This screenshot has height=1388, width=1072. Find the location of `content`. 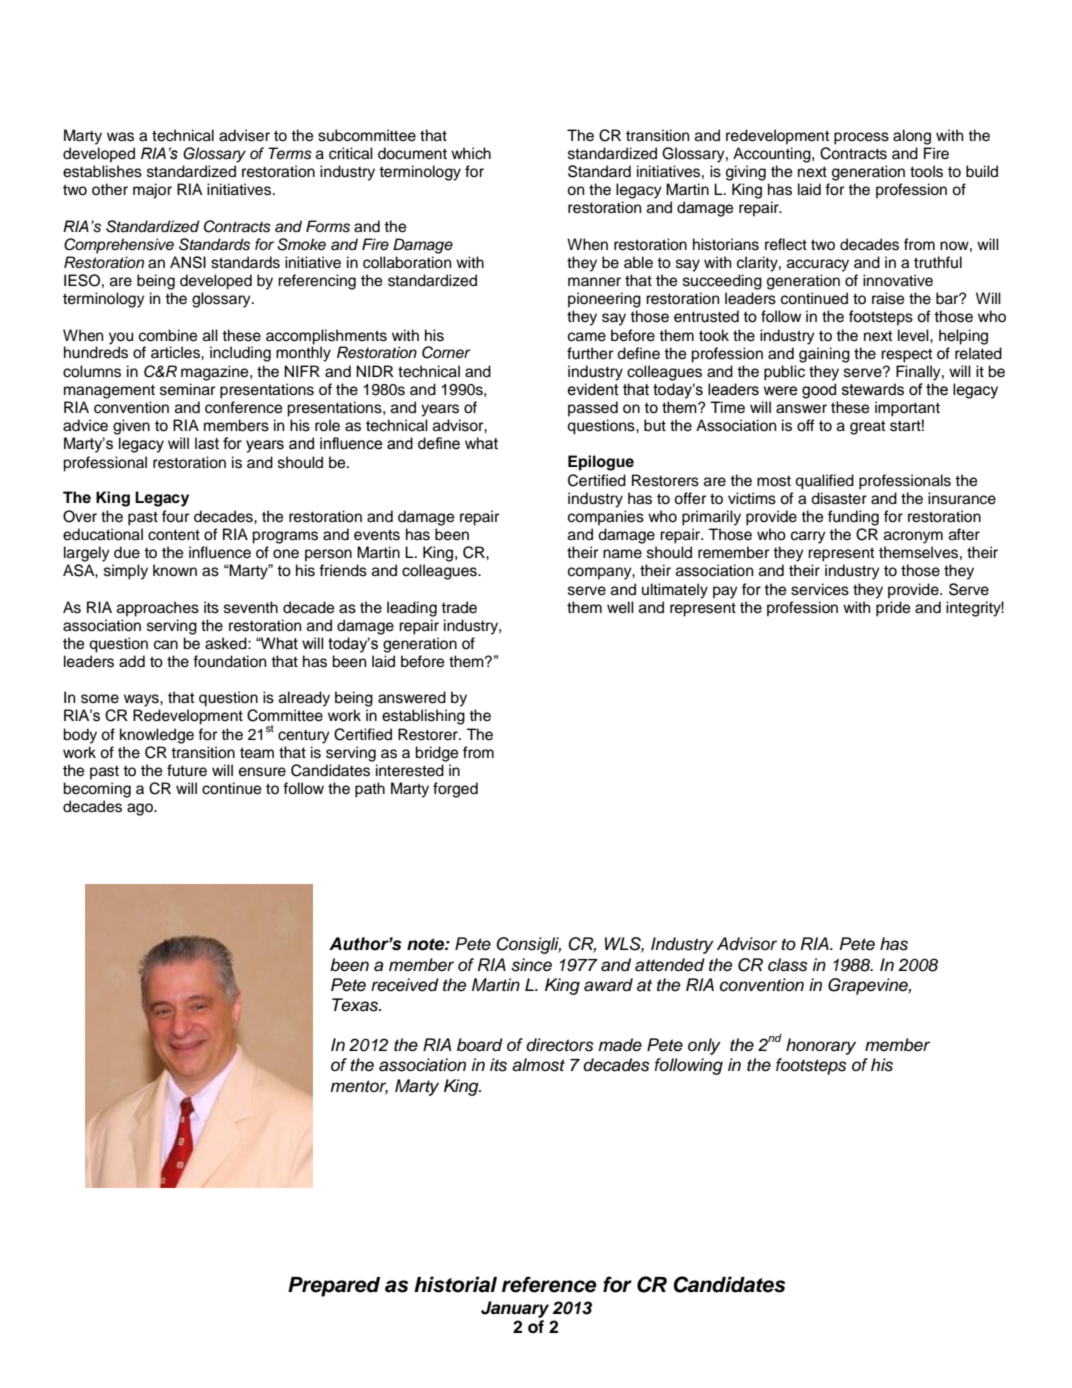

content is located at coordinates (174, 535).
